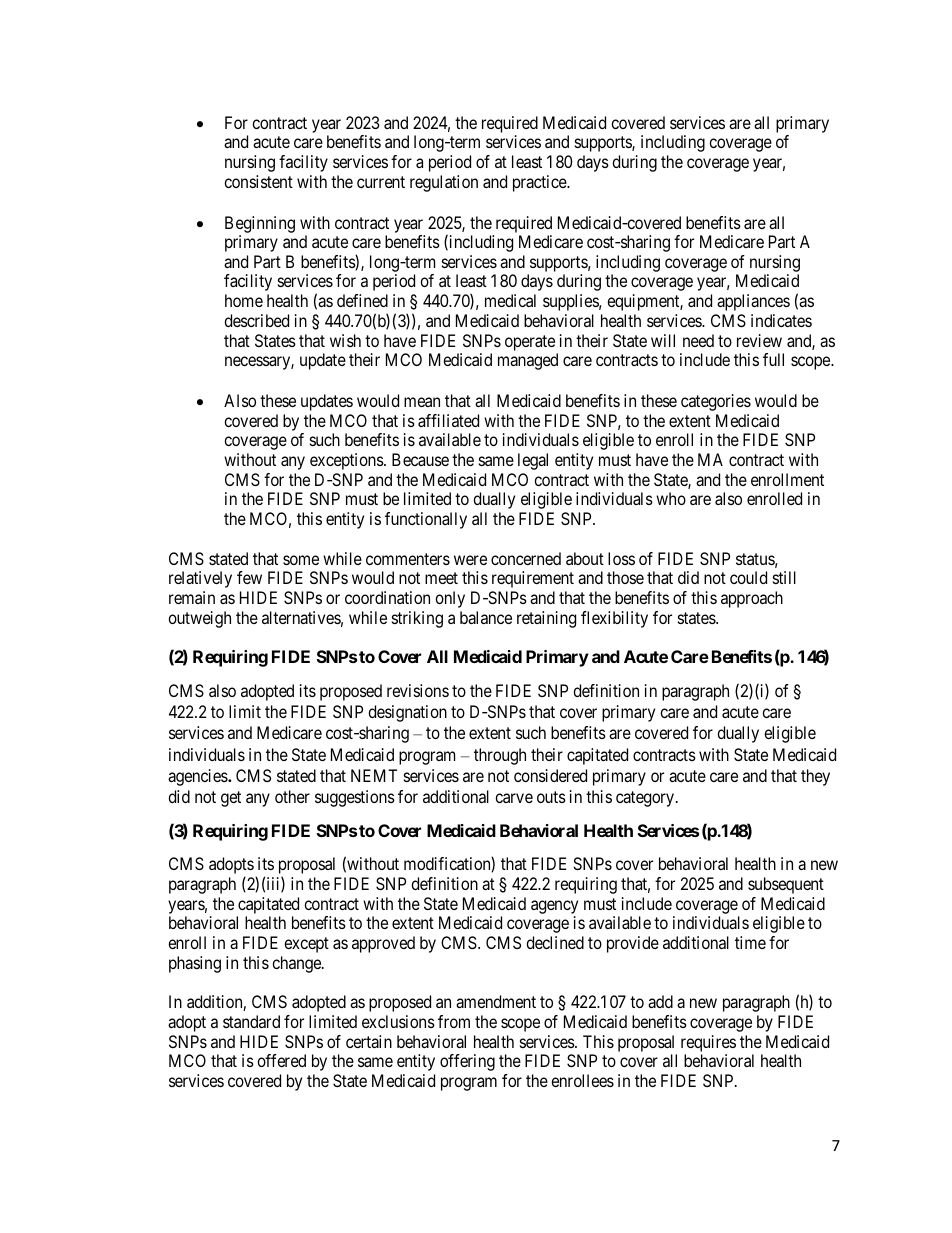 The width and height of the document is (952, 1233). Describe the element at coordinates (752, 599) in the document. I see `approach` at that location.
